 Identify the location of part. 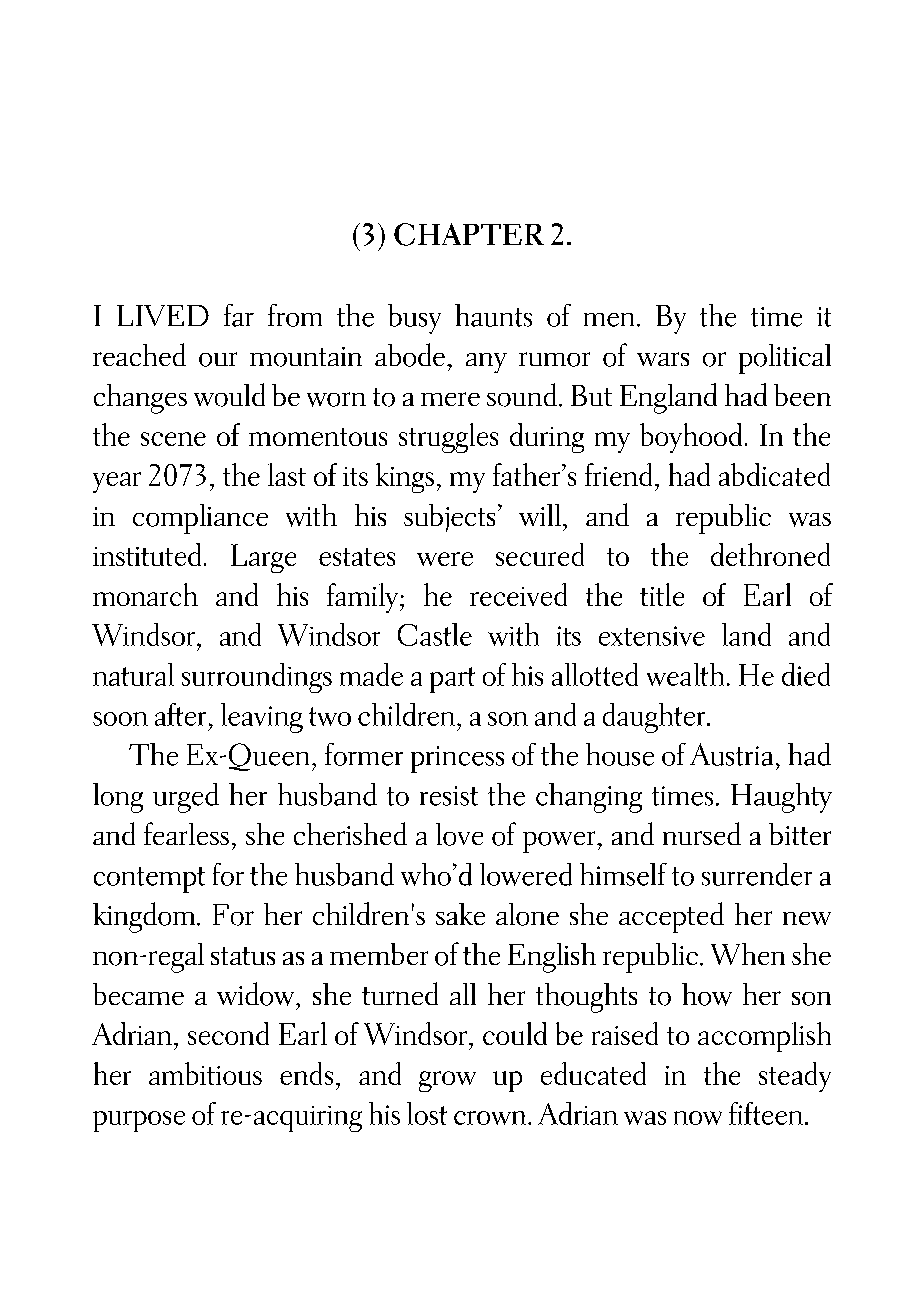
(452, 680).
